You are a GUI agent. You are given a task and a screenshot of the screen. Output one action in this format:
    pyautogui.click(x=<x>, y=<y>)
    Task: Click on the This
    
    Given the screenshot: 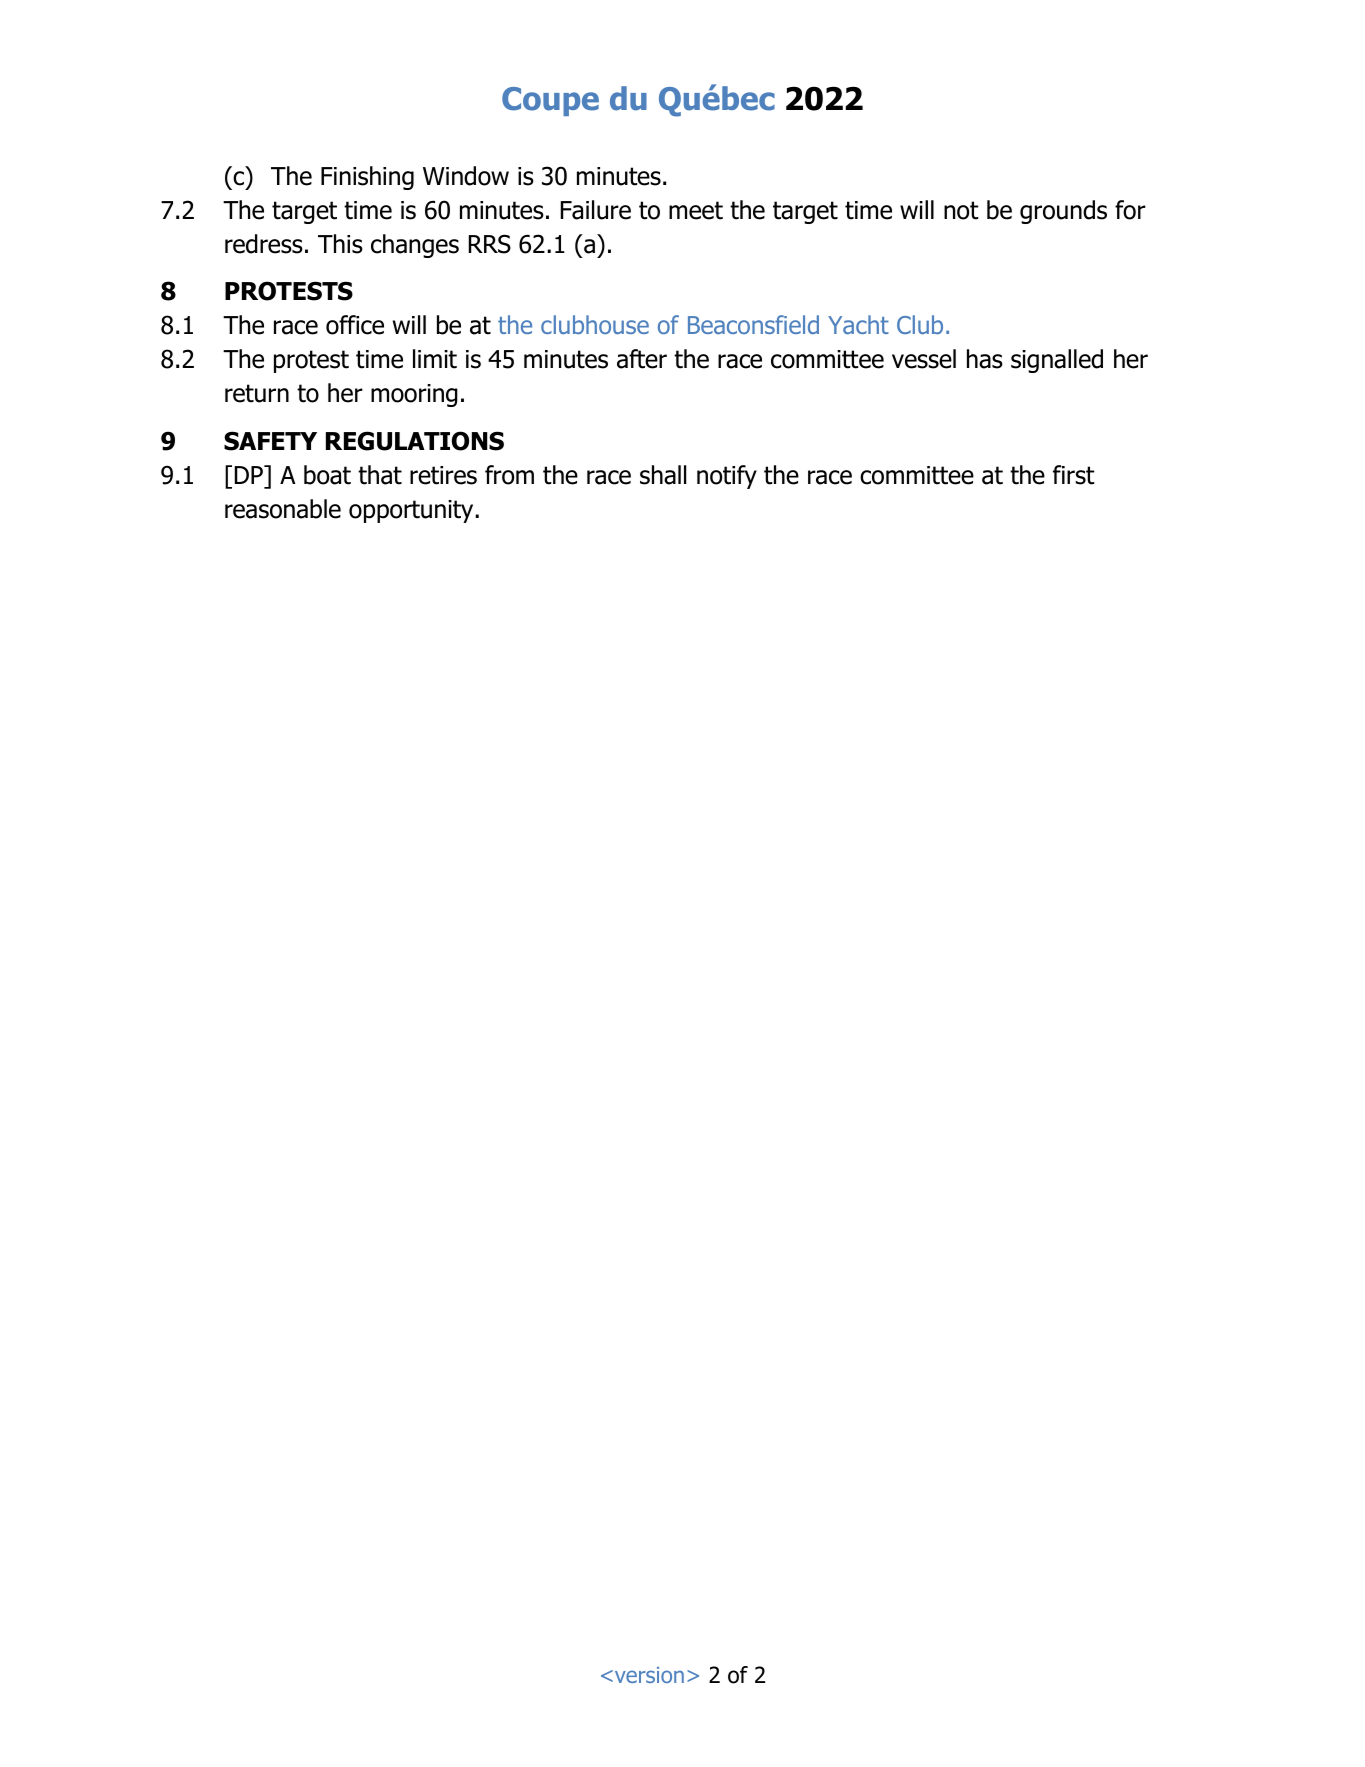 What is the action you would take?
    pyautogui.click(x=340, y=244)
